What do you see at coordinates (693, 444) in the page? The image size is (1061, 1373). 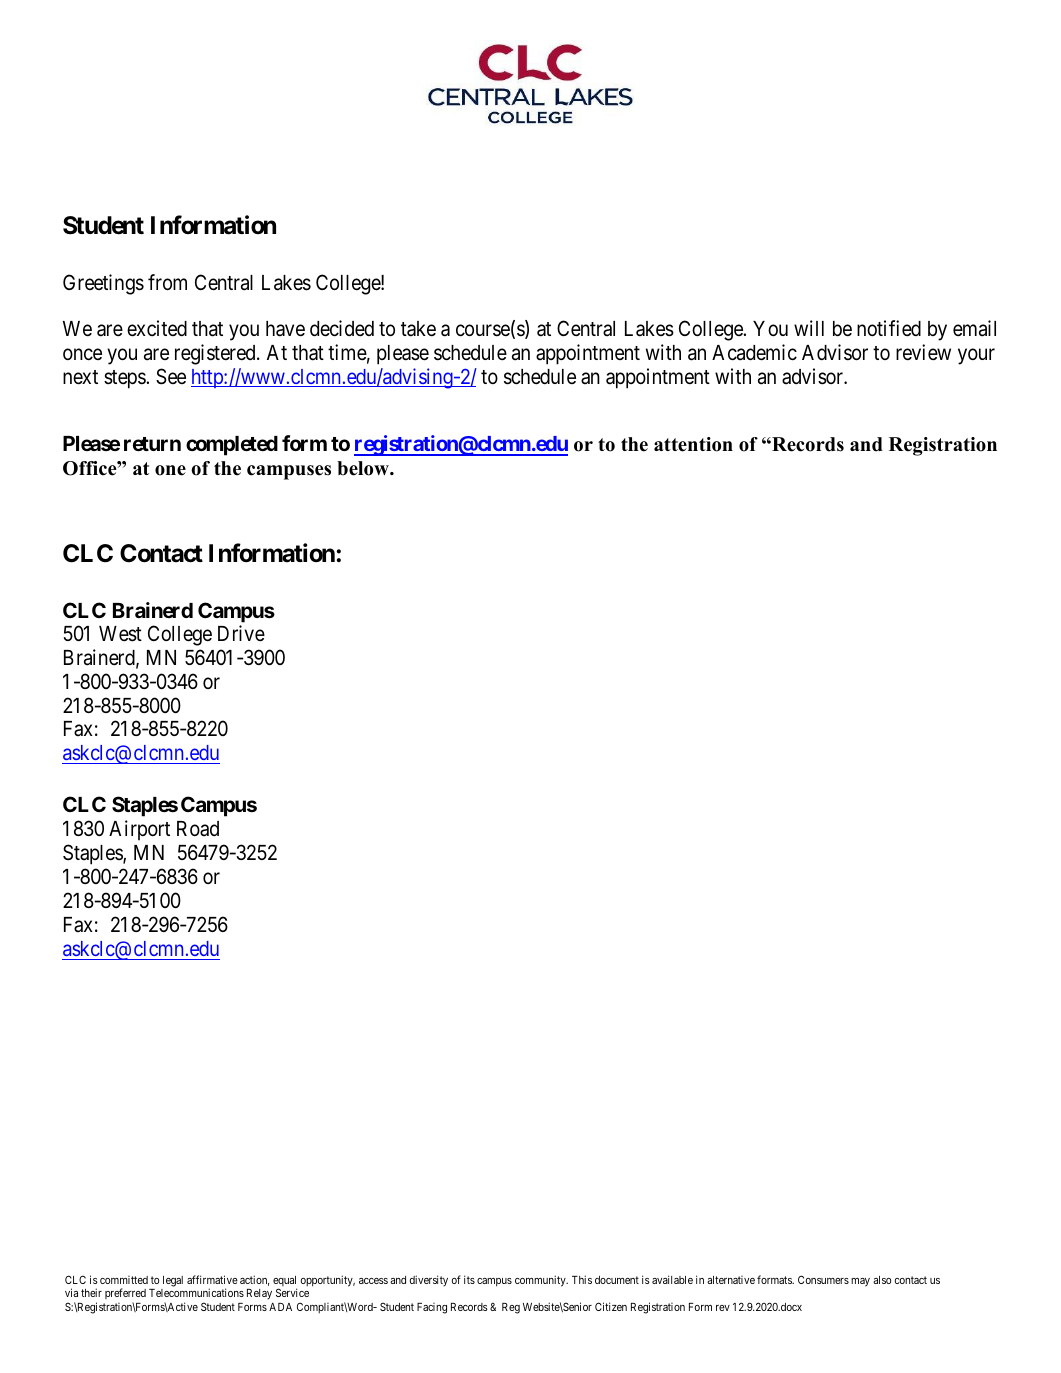 I see `attention` at bounding box center [693, 444].
